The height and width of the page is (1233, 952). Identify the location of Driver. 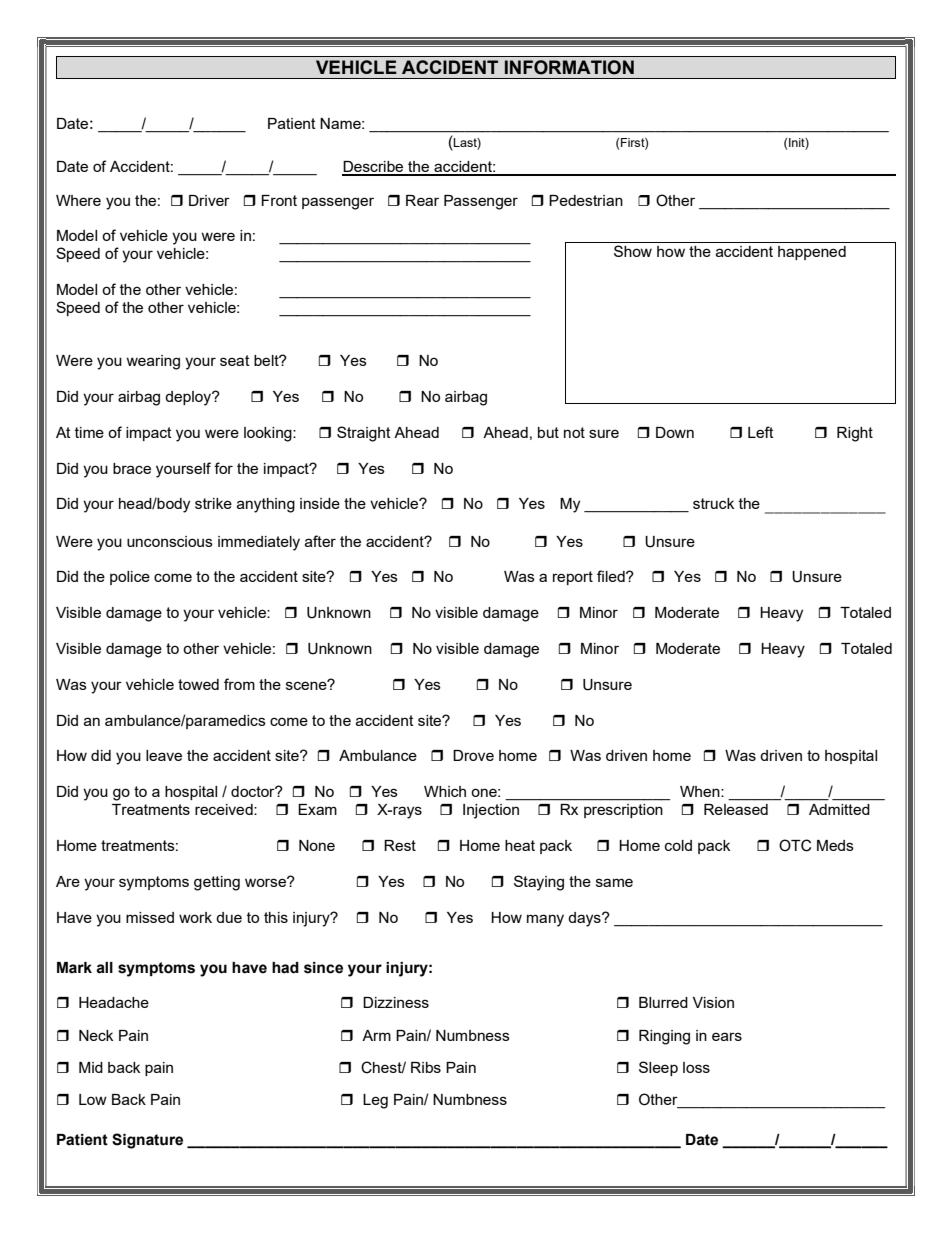
(209, 200).
